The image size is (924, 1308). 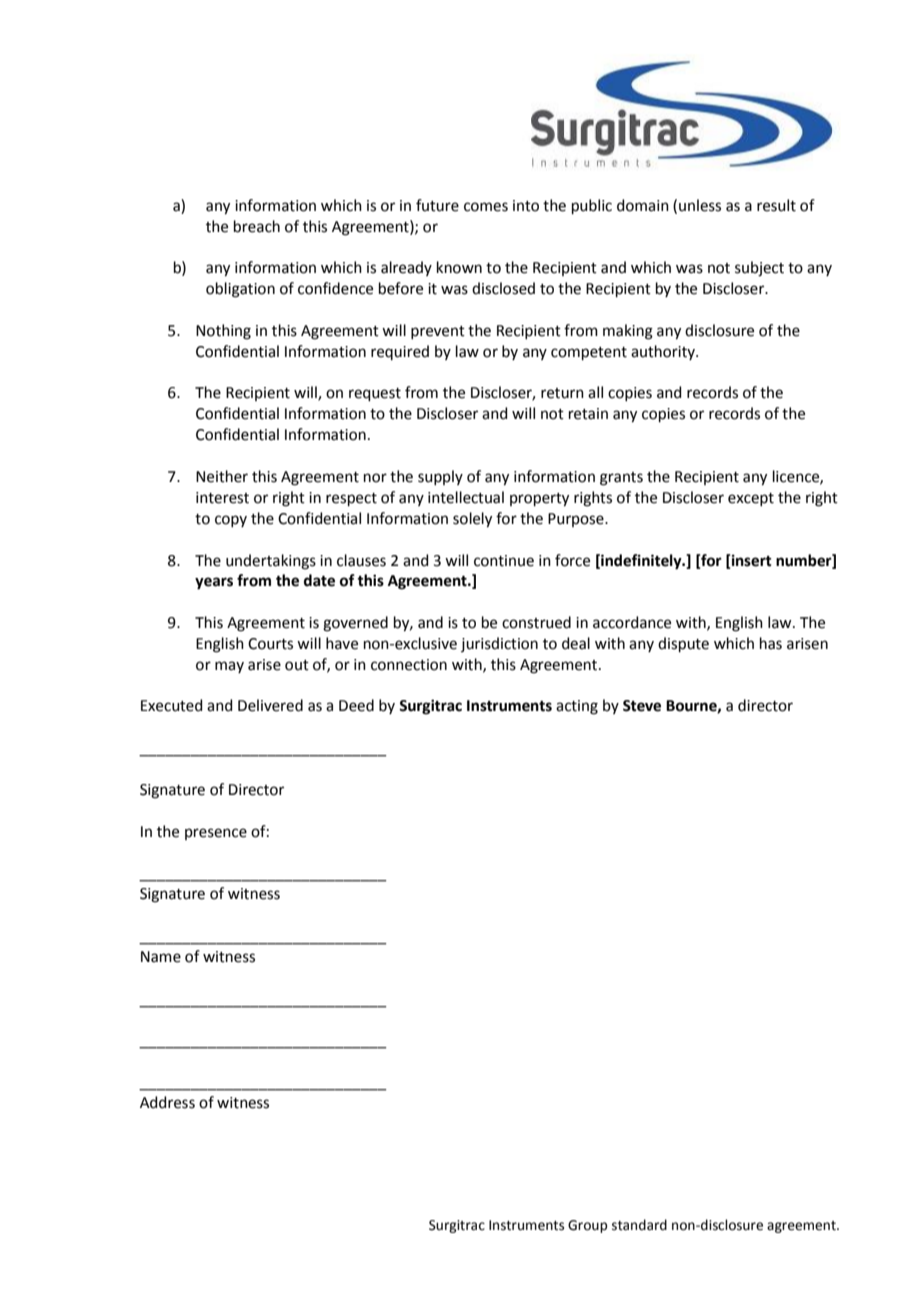 What do you see at coordinates (167, 1102) in the page?
I see `Address` at bounding box center [167, 1102].
